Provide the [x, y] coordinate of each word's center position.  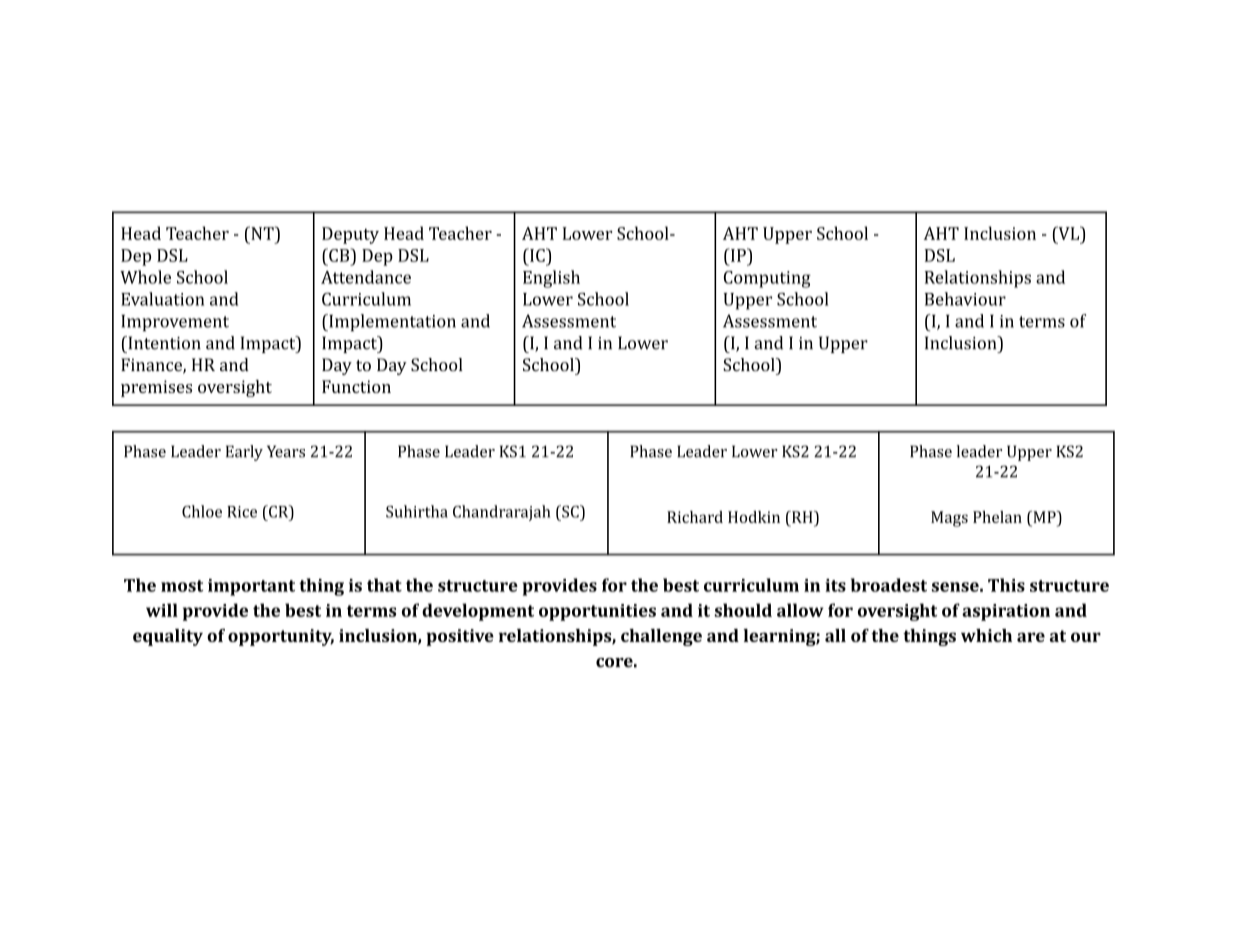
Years [286, 451]
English [551, 279]
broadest [889, 585]
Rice [242, 512]
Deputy [350, 235]
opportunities [597, 612]
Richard [695, 517]
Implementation [391, 323]
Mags [949, 519]
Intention [163, 343]
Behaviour [965, 299]
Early [244, 453]
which [986, 635]
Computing [767, 279]
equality [168, 637]
